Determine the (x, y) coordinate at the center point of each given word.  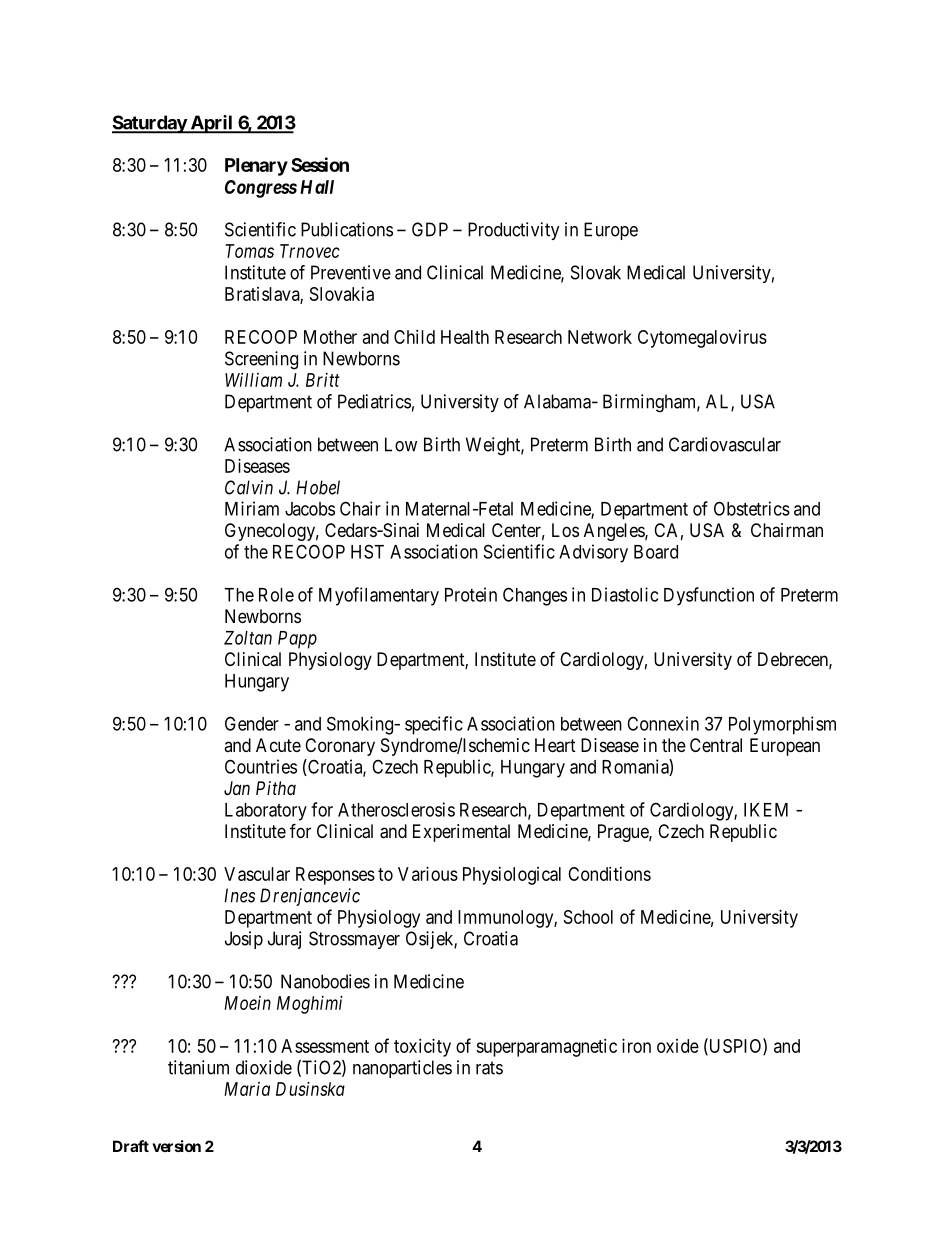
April (211, 124)
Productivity (513, 231)
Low (401, 444)
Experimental (461, 833)
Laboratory (266, 812)
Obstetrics (752, 508)
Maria (247, 1089)
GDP (430, 229)
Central (716, 745)
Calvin (249, 487)
